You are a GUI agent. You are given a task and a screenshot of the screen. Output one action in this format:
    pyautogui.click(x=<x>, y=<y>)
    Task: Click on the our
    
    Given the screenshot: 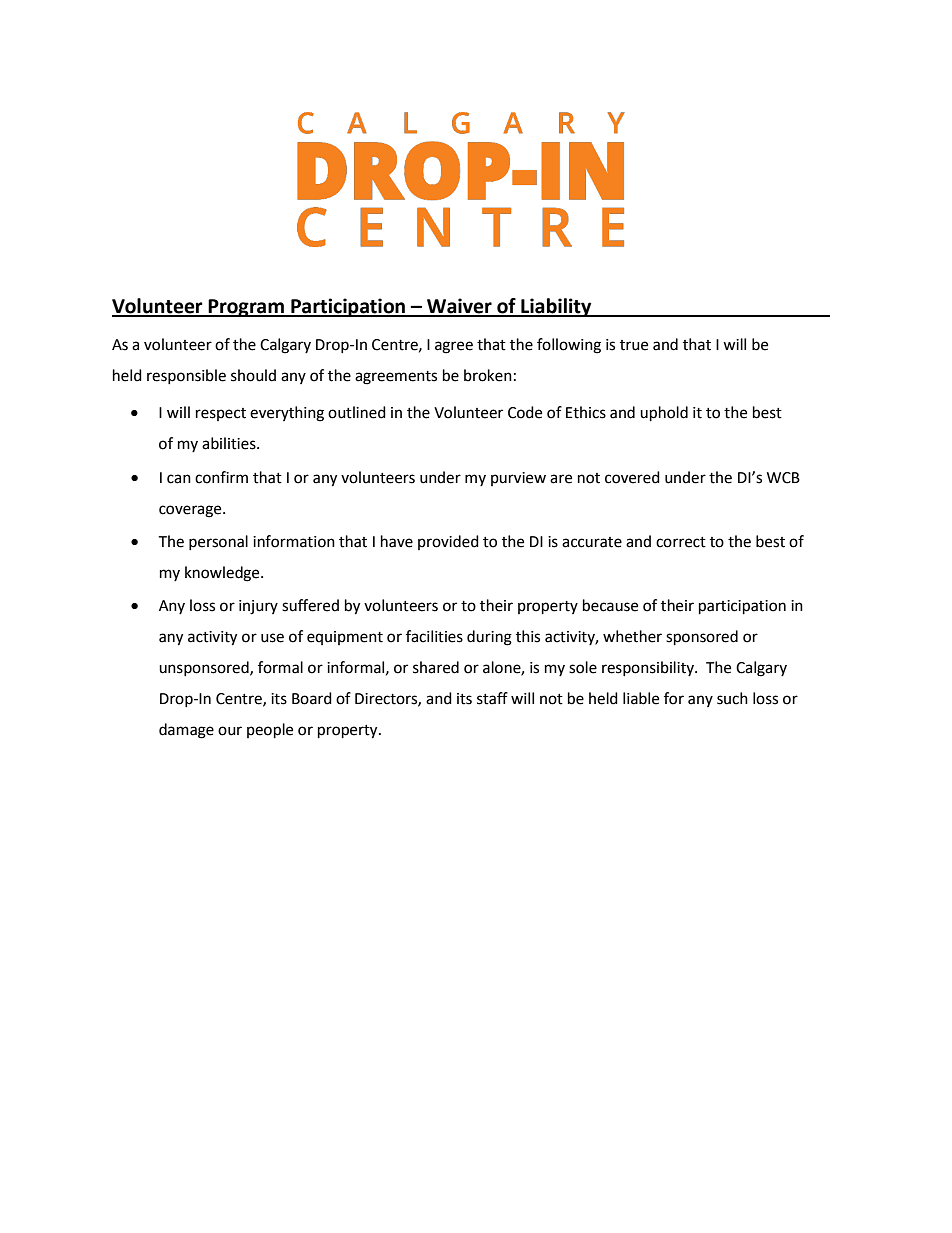 What is the action you would take?
    pyautogui.click(x=230, y=731)
